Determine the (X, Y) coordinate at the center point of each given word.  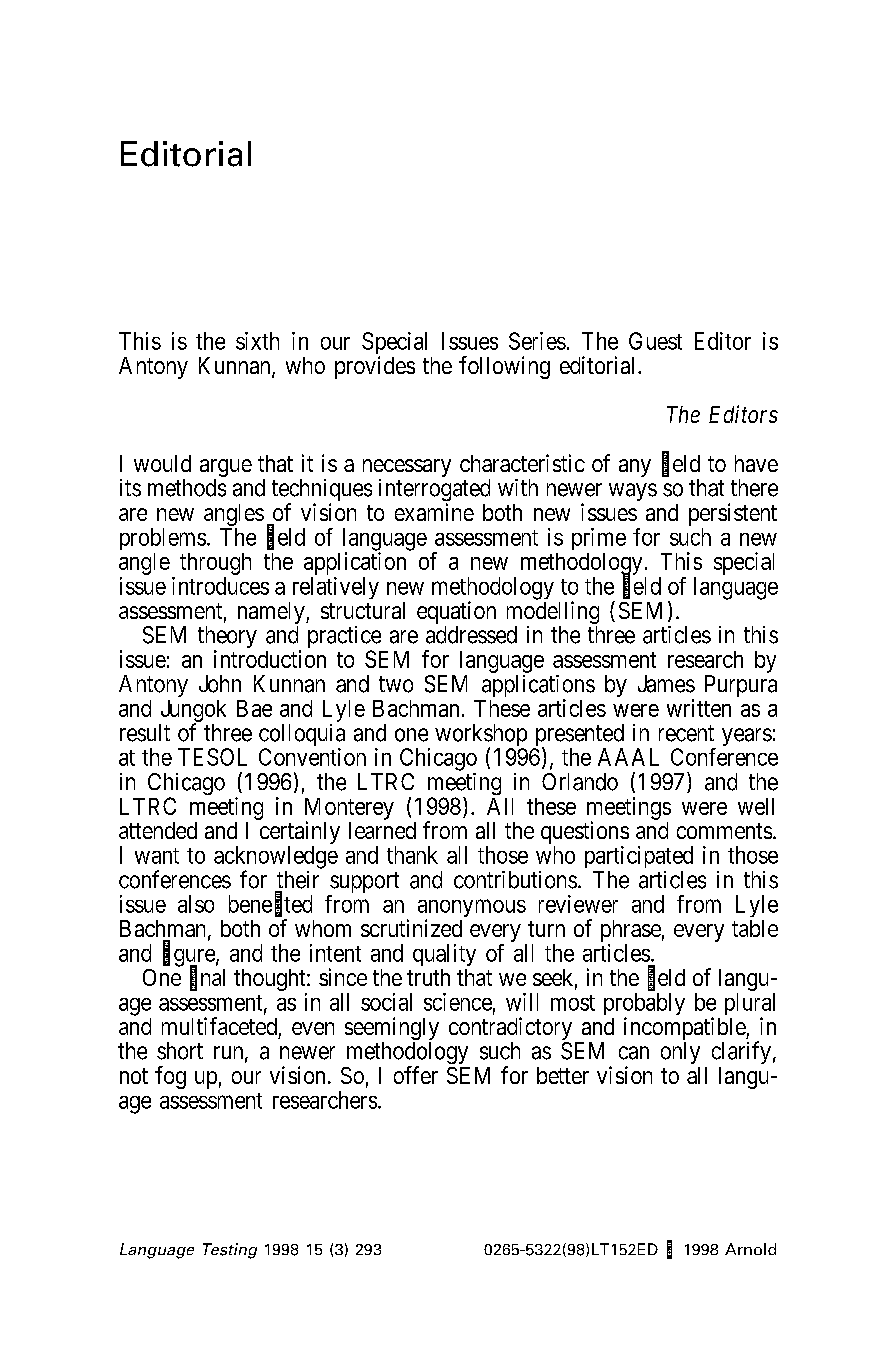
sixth (257, 341)
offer (416, 1075)
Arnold (750, 1249)
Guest (655, 341)
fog (170, 1077)
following (504, 367)
